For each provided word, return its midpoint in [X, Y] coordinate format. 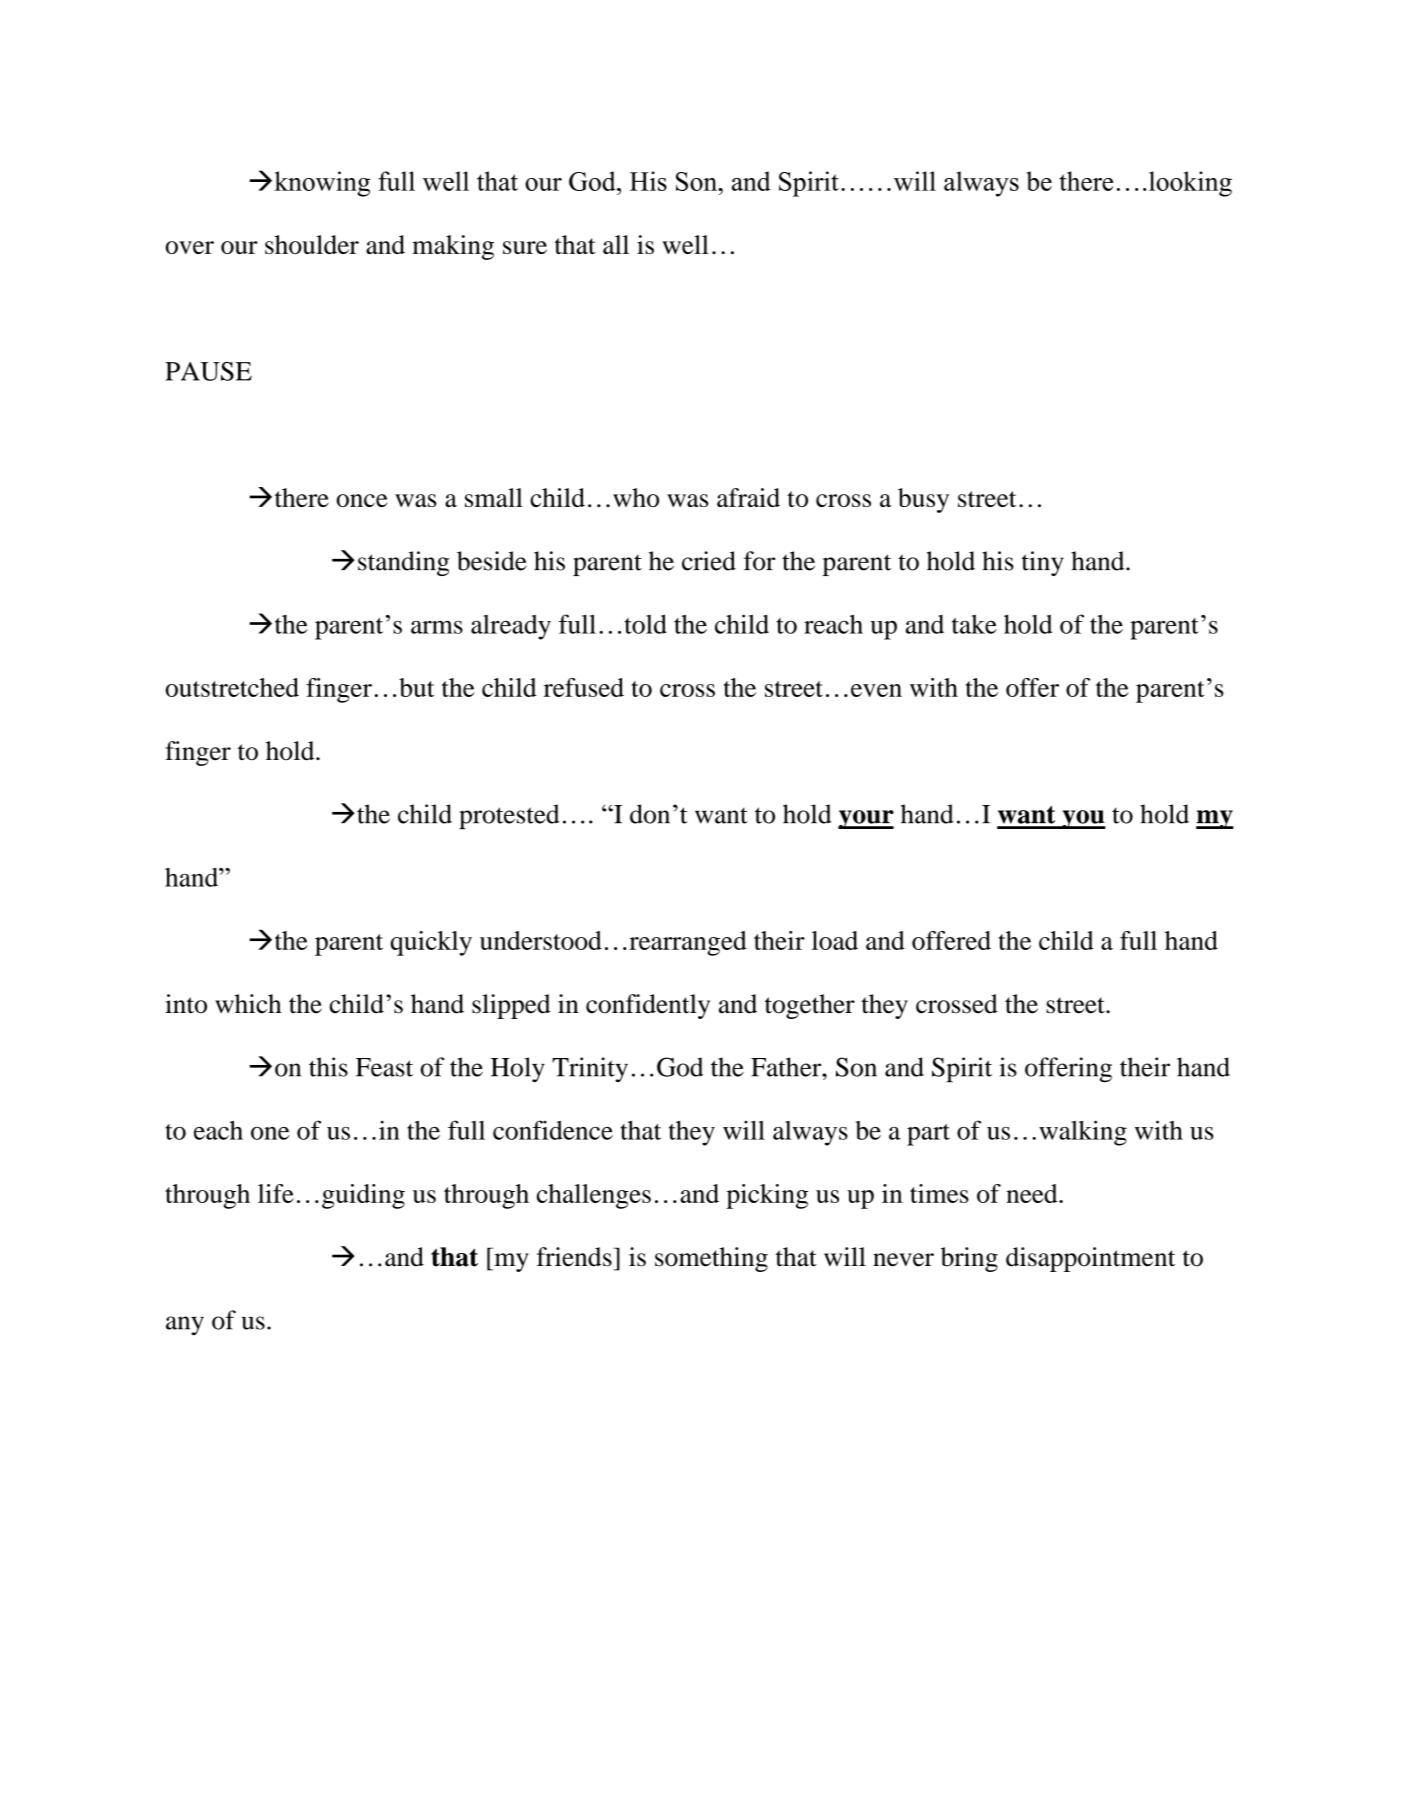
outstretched [232, 687]
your [866, 819]
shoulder [312, 244]
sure [525, 247]
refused [584, 687]
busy [923, 500]
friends [575, 1257]
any [185, 1326]
